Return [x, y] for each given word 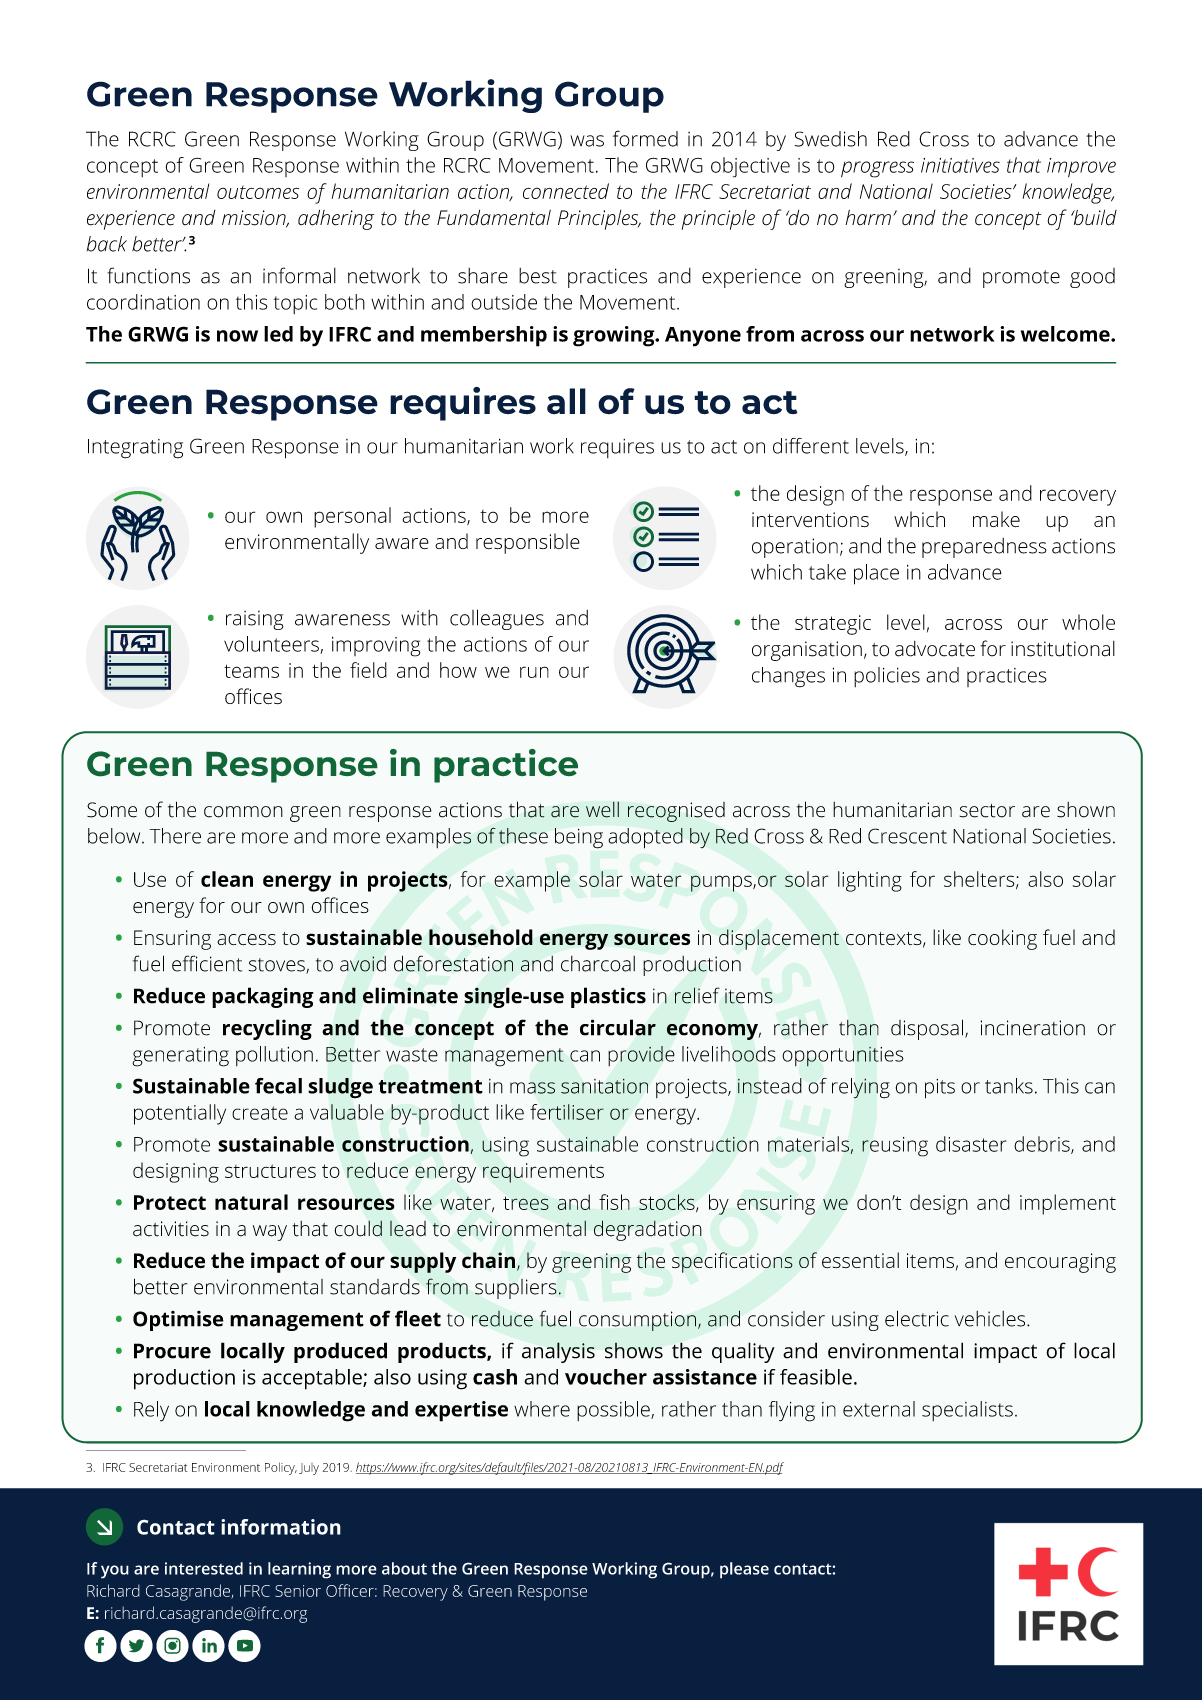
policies [887, 677]
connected [566, 191]
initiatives [960, 165]
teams [251, 671]
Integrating [135, 449]
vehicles [991, 1319]
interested [204, 1568]
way [270, 1233]
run [534, 672]
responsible [528, 543]
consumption [637, 1321]
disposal [927, 1029]
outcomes [258, 192]
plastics [608, 997]
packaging [263, 997]
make [996, 519]
